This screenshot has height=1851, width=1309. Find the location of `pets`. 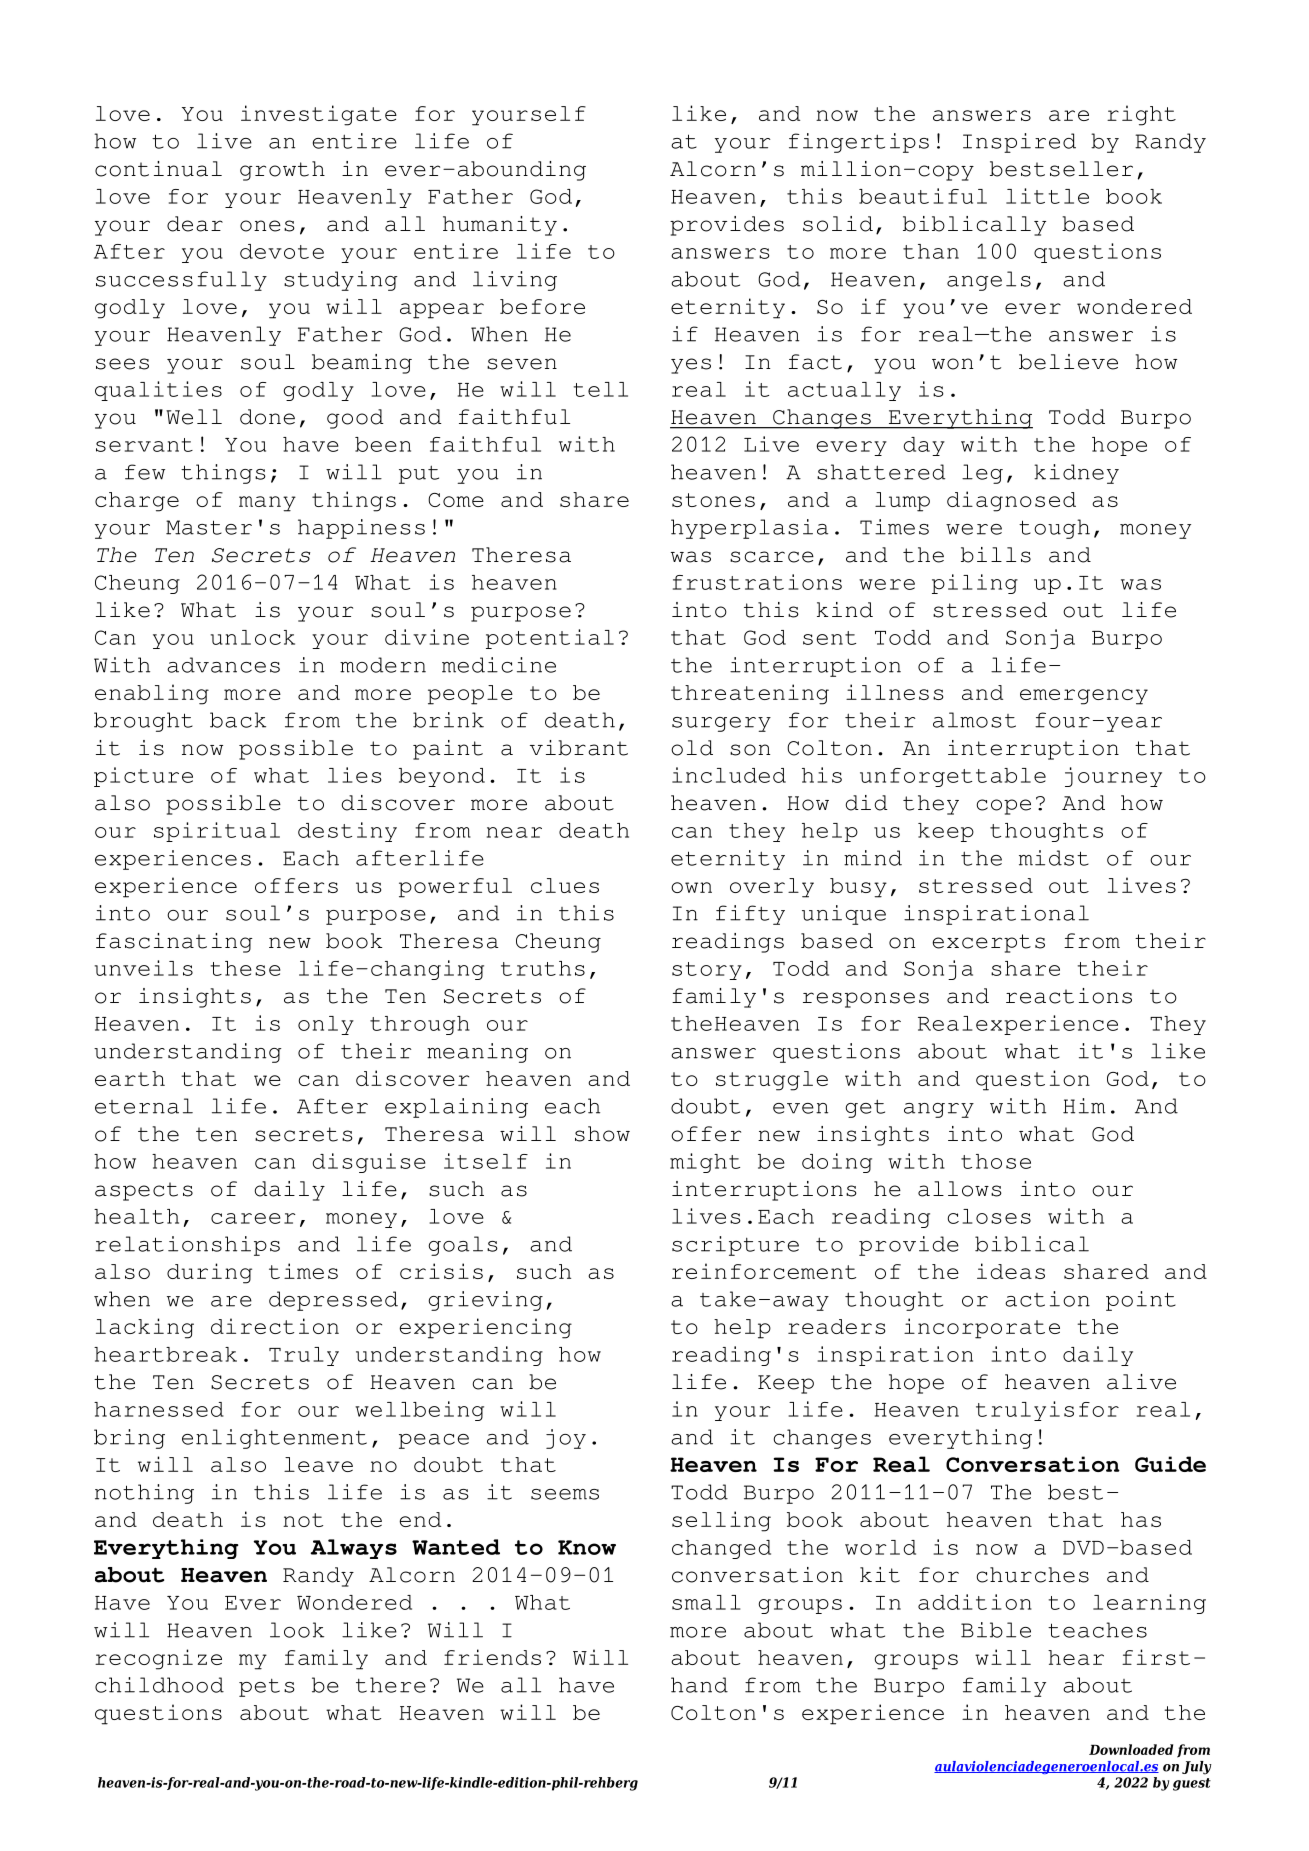

pets is located at coordinates (267, 1687).
